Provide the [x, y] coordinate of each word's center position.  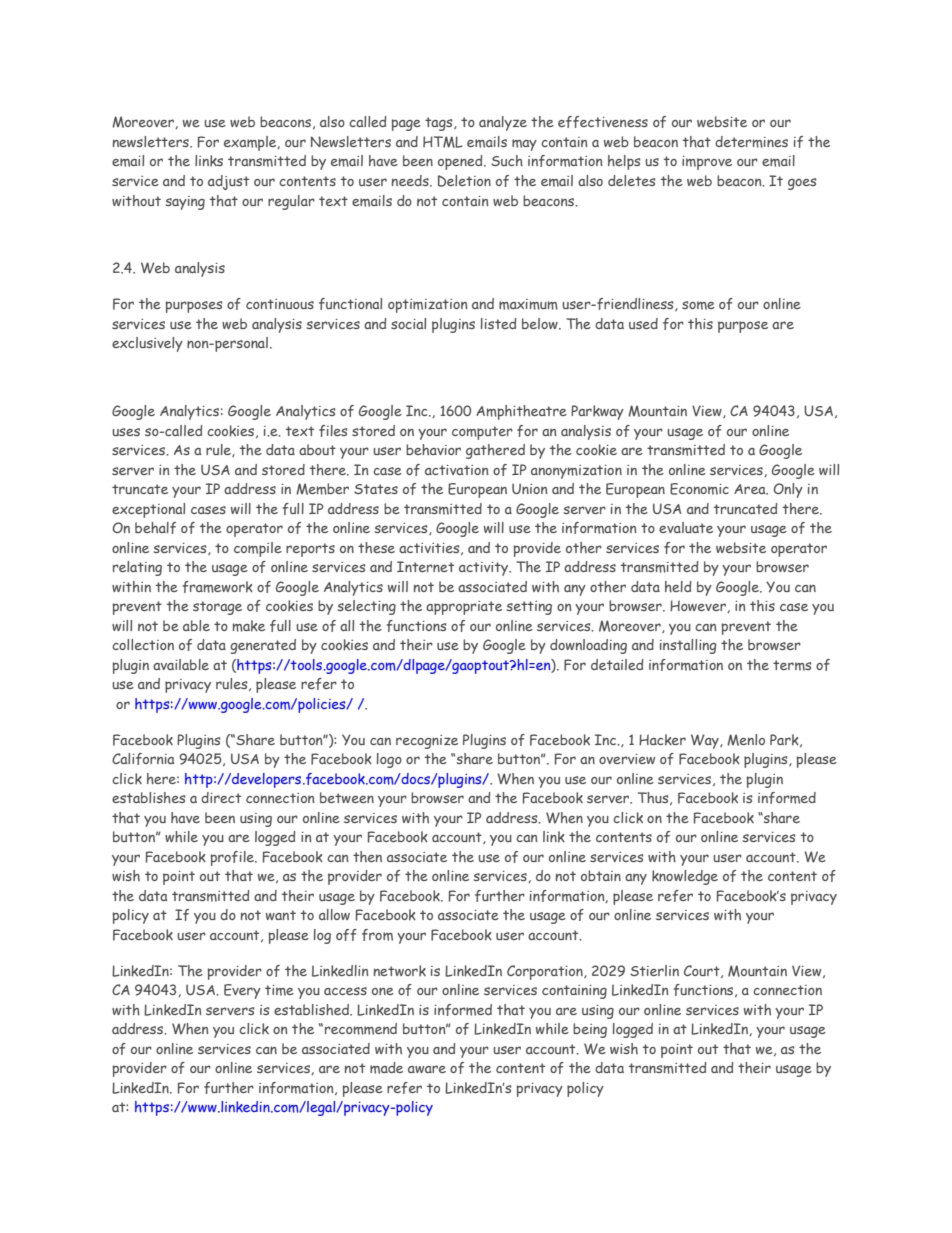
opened [461, 162]
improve [707, 163]
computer [482, 433]
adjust [228, 182]
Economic [699, 489]
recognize [427, 742]
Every [242, 991]
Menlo [746, 740]
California [143, 759]
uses [126, 432]
